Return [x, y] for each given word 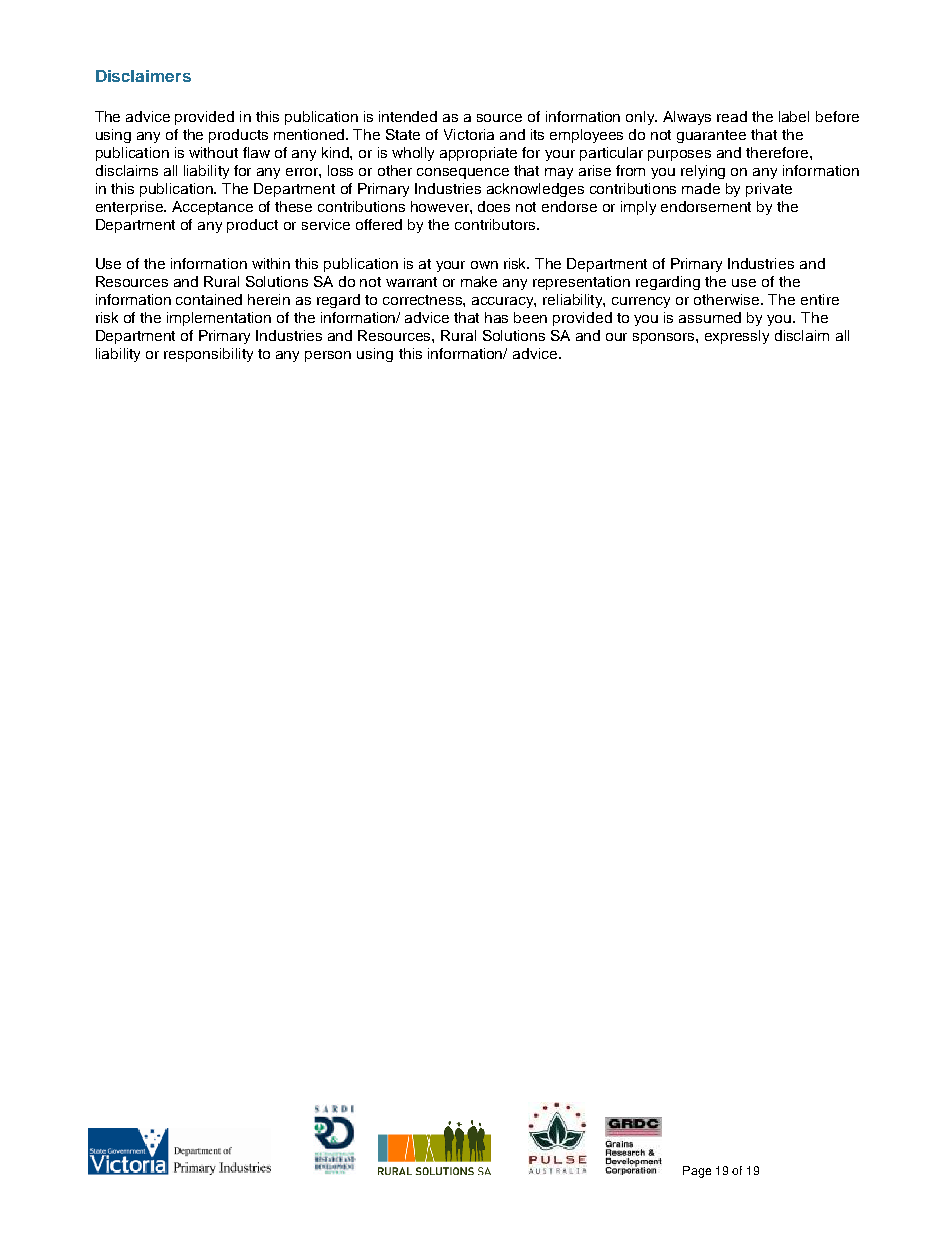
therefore [778, 152]
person [328, 356]
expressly [737, 337]
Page [697, 1172]
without [213, 152]
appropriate [478, 154]
